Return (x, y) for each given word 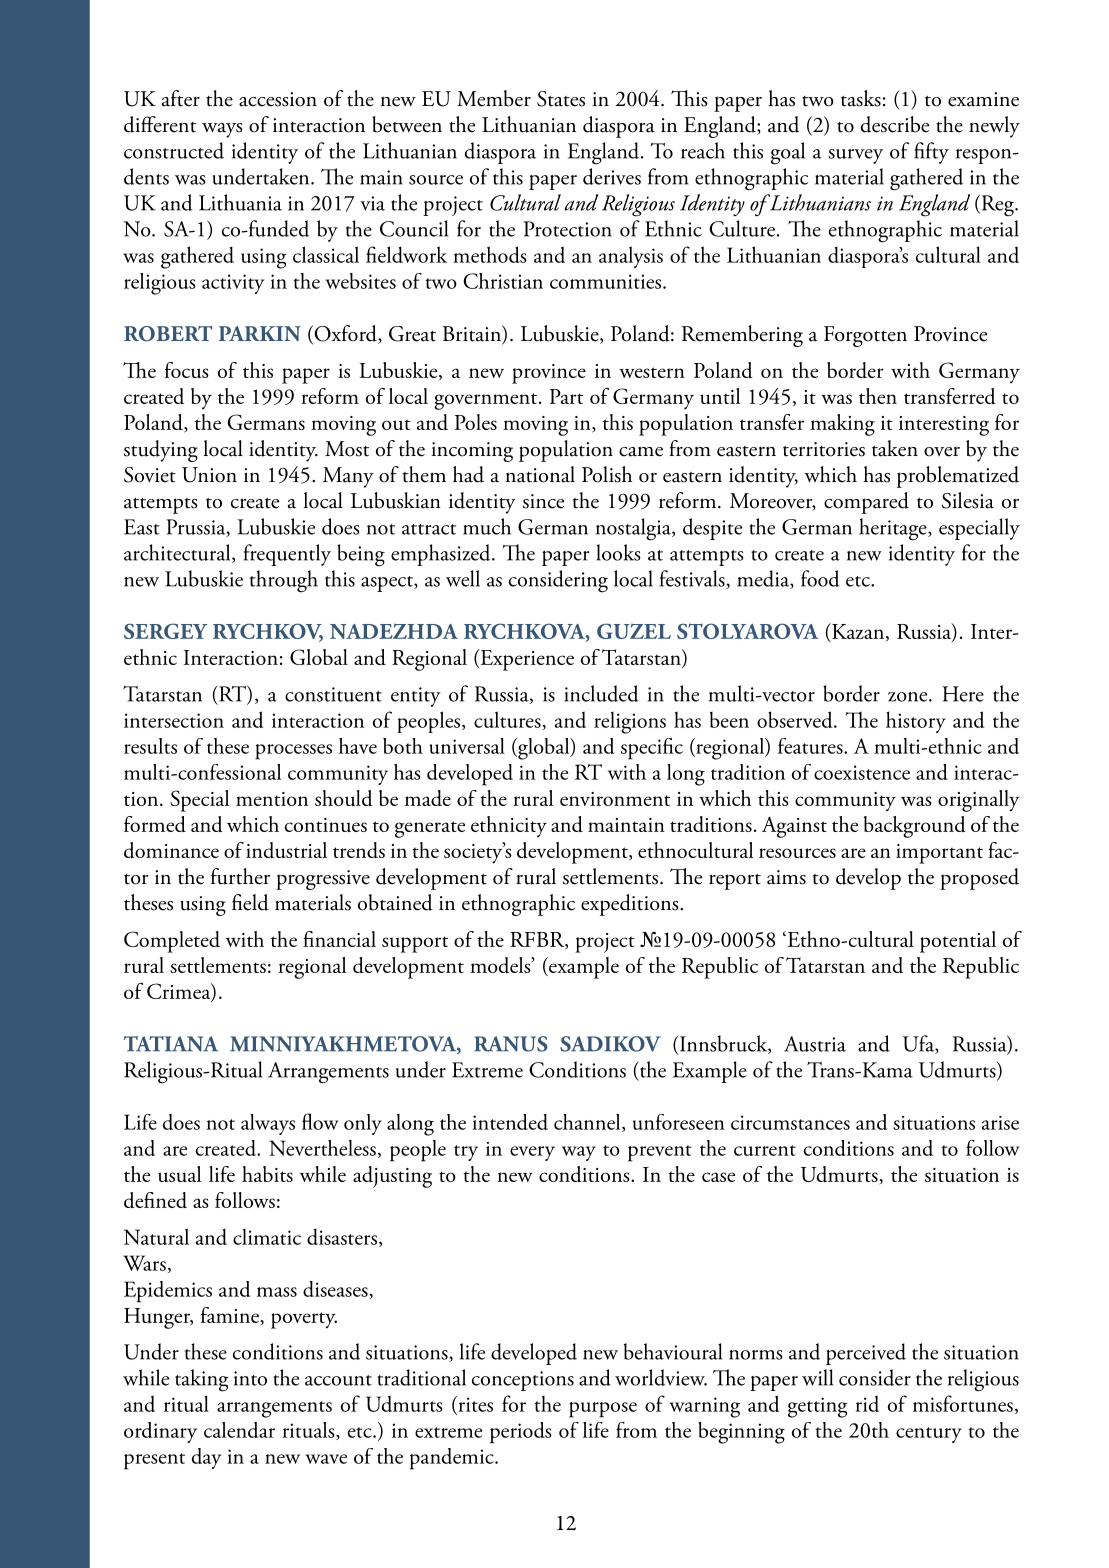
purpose (603, 1410)
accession (278, 99)
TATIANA (171, 1044)
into (250, 1378)
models (501, 965)
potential (958, 942)
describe (895, 124)
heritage (894, 529)
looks (619, 552)
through (284, 581)
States (561, 99)
